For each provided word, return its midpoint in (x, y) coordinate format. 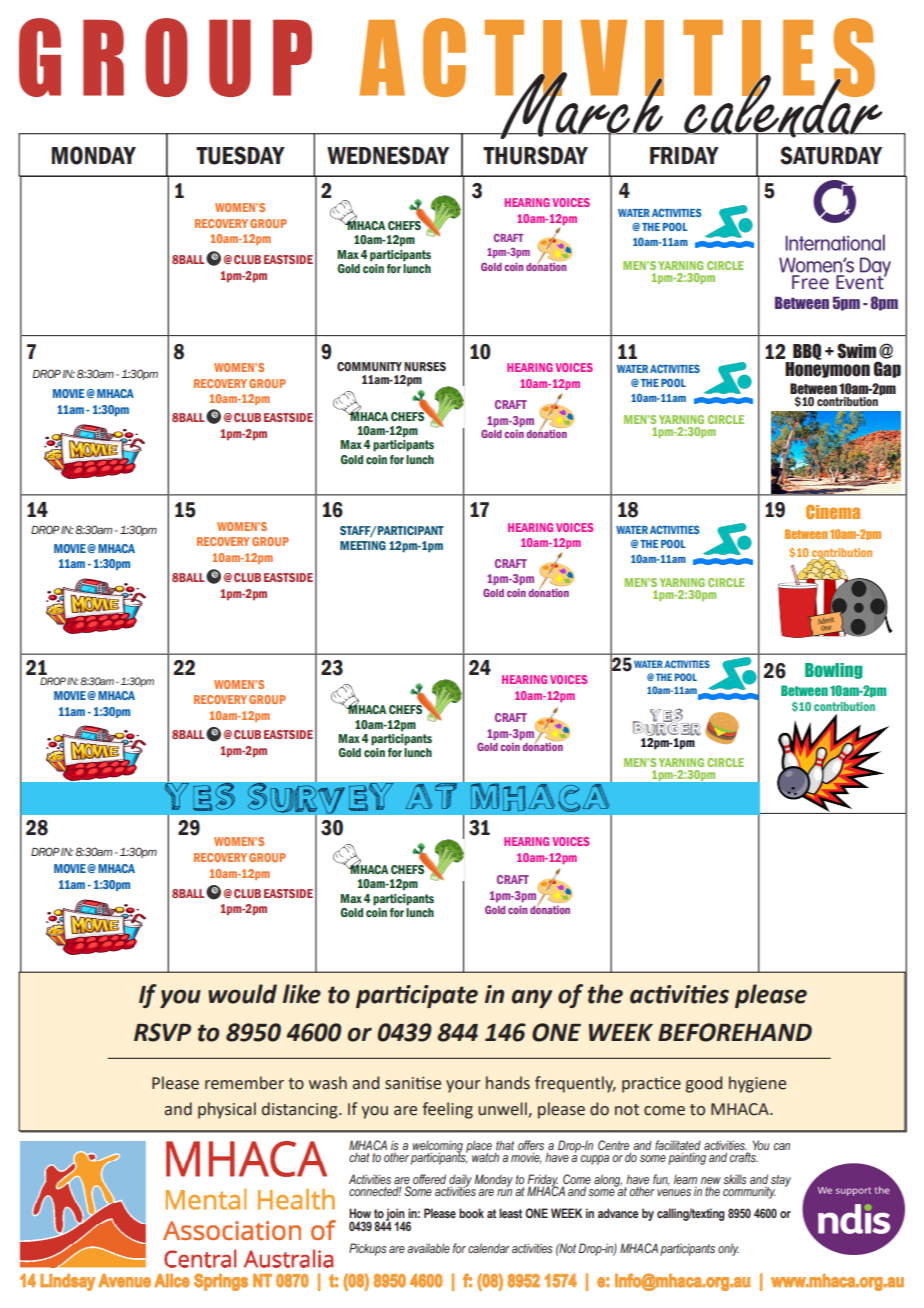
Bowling (834, 671)
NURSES (425, 366)
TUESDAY (240, 155)
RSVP (162, 1032)
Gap (887, 369)
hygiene (757, 1084)
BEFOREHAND (735, 1032)
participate (417, 996)
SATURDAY (831, 155)
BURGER (667, 727)
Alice (172, 1281)
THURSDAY (535, 155)
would (242, 994)
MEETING (363, 545)
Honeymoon (827, 370)
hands (508, 1083)
